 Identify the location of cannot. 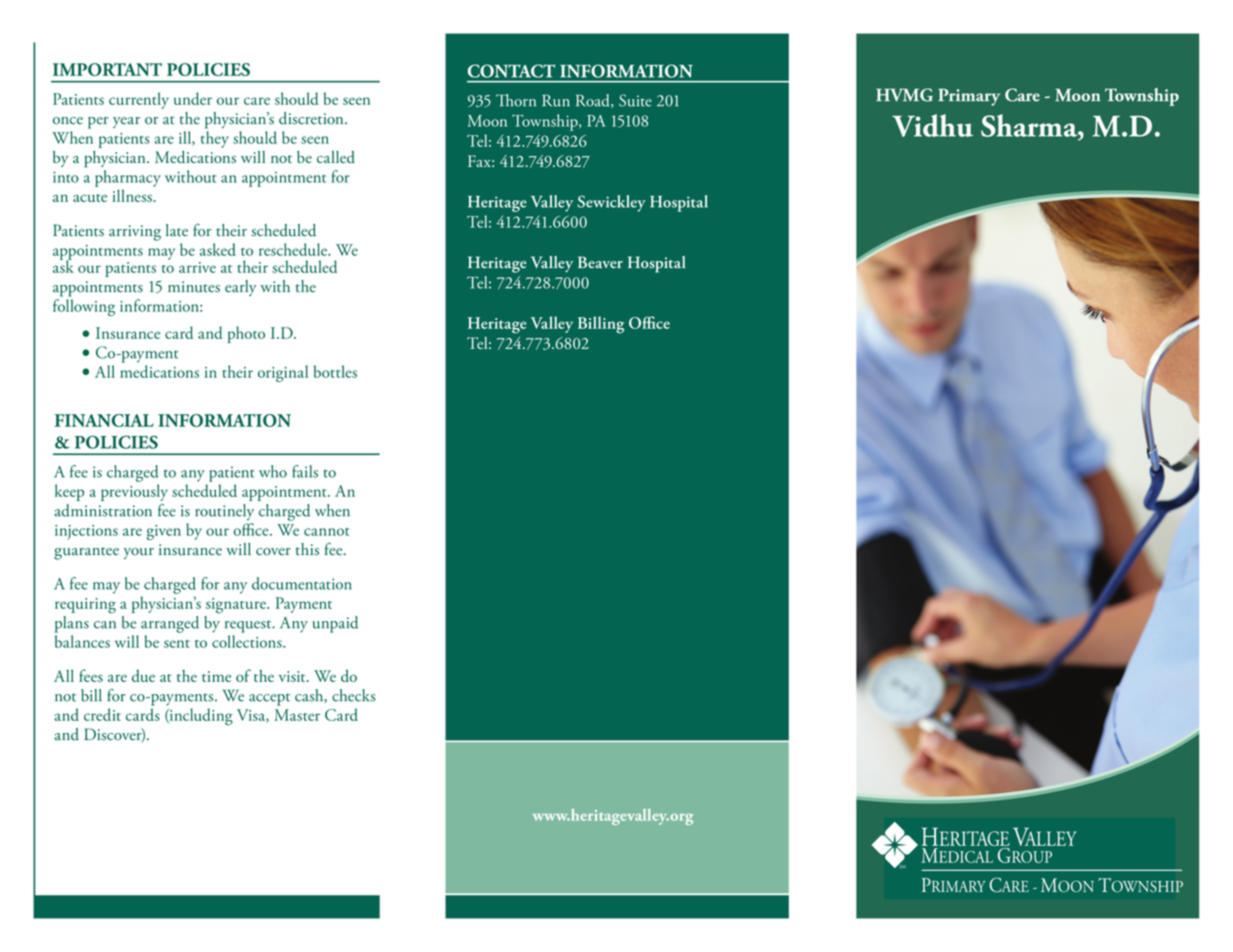
(326, 532).
